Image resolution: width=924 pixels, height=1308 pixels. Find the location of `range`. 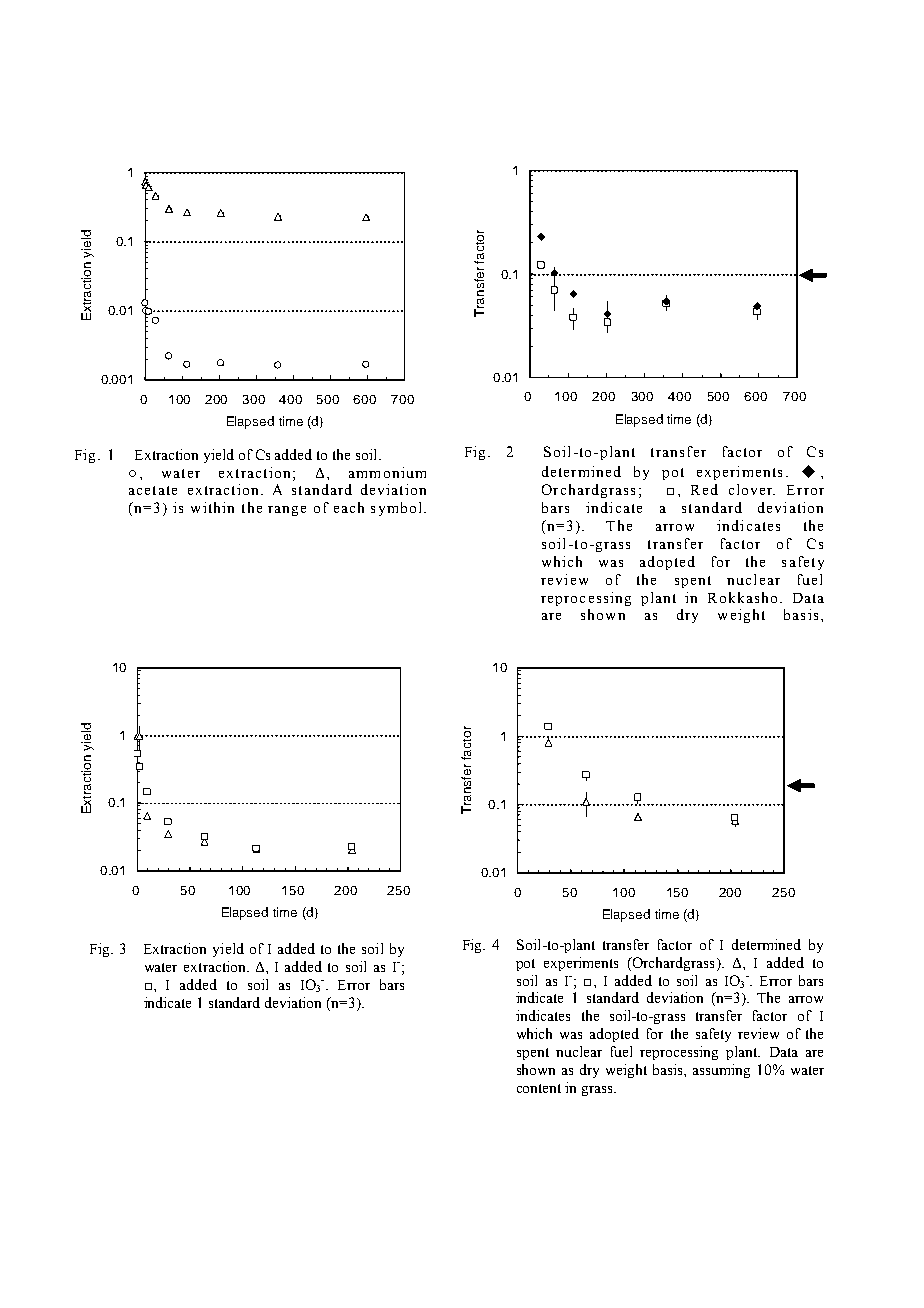

range is located at coordinates (287, 511).
